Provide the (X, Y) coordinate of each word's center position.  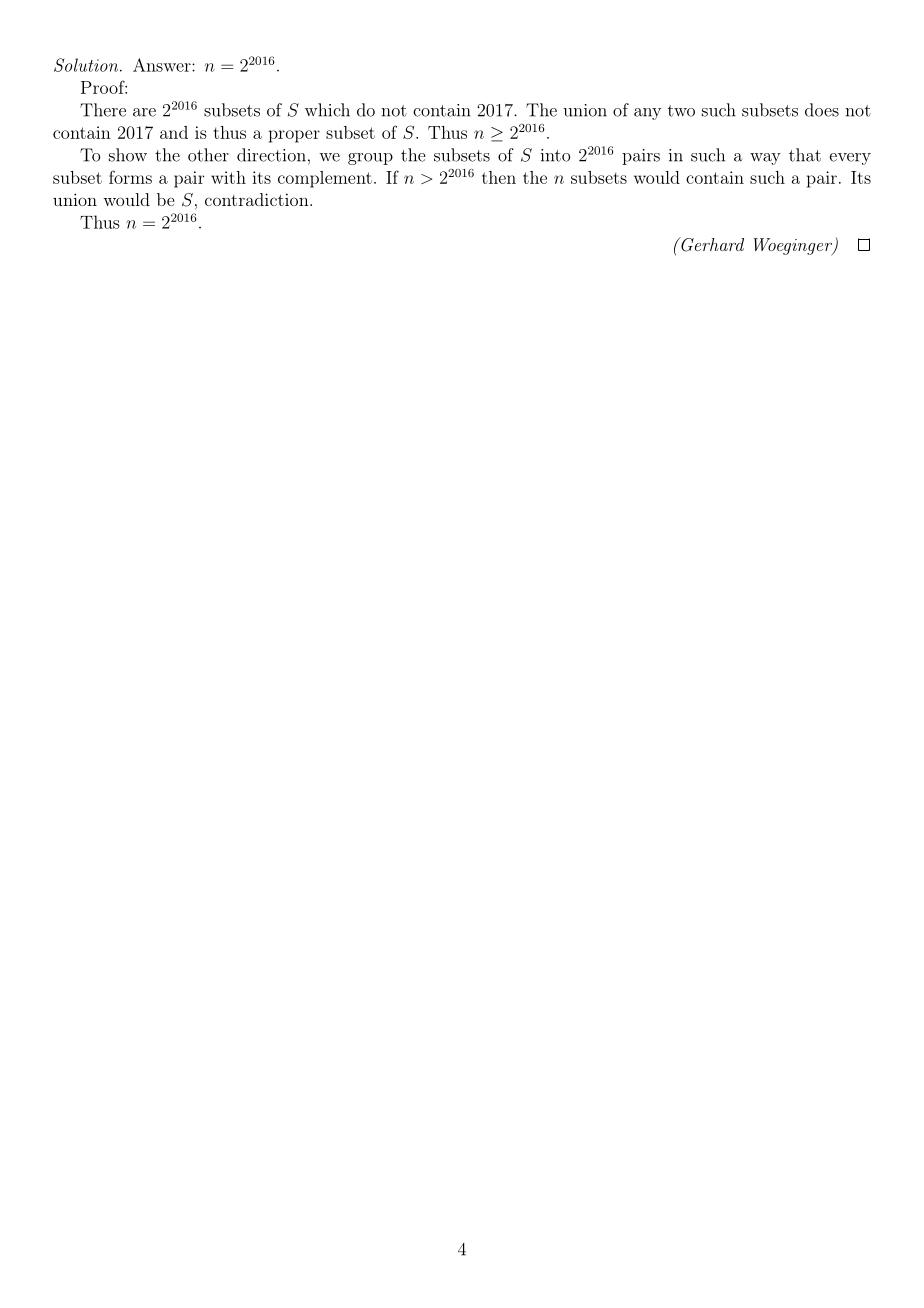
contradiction (258, 199)
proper (294, 136)
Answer (163, 65)
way (765, 159)
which (327, 110)
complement (325, 179)
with (228, 177)
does (822, 110)
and (174, 132)
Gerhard (711, 244)
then (499, 177)
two (681, 111)
